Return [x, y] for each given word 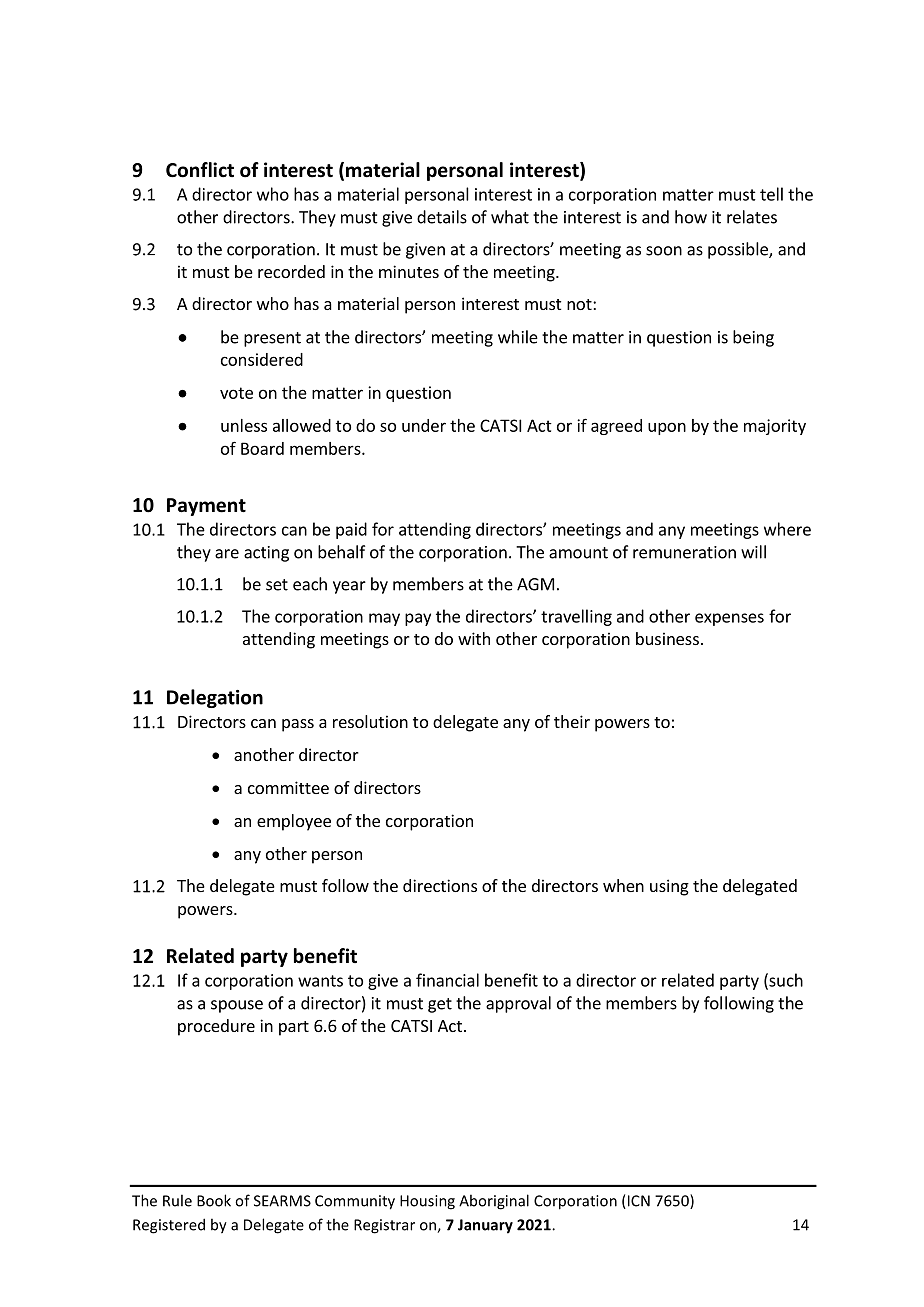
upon [667, 428]
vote [236, 393]
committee [288, 787]
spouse [237, 1006]
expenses [729, 619]
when [623, 885]
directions [440, 885]
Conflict [200, 170]
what [510, 217]
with [474, 638]
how [691, 217]
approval [518, 1004]
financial [447, 980]
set [277, 585]
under [424, 425]
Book [214, 1200]
